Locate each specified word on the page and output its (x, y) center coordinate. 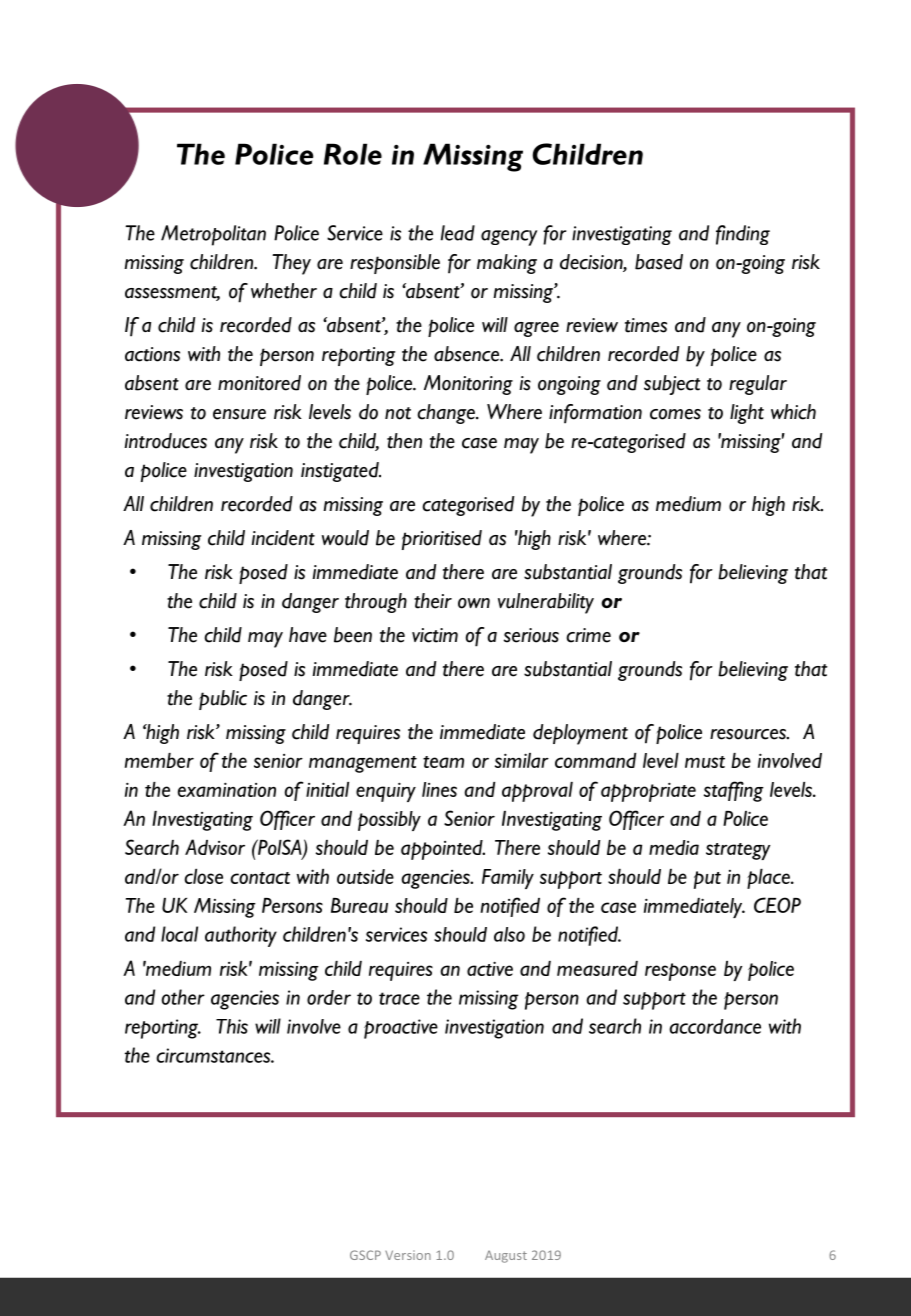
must (705, 762)
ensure (239, 414)
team (443, 762)
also (509, 934)
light (747, 414)
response (680, 972)
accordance (715, 1026)
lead (458, 233)
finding (743, 235)
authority (241, 936)
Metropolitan (213, 235)
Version (408, 1255)
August (506, 1256)
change (447, 414)
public (223, 700)
